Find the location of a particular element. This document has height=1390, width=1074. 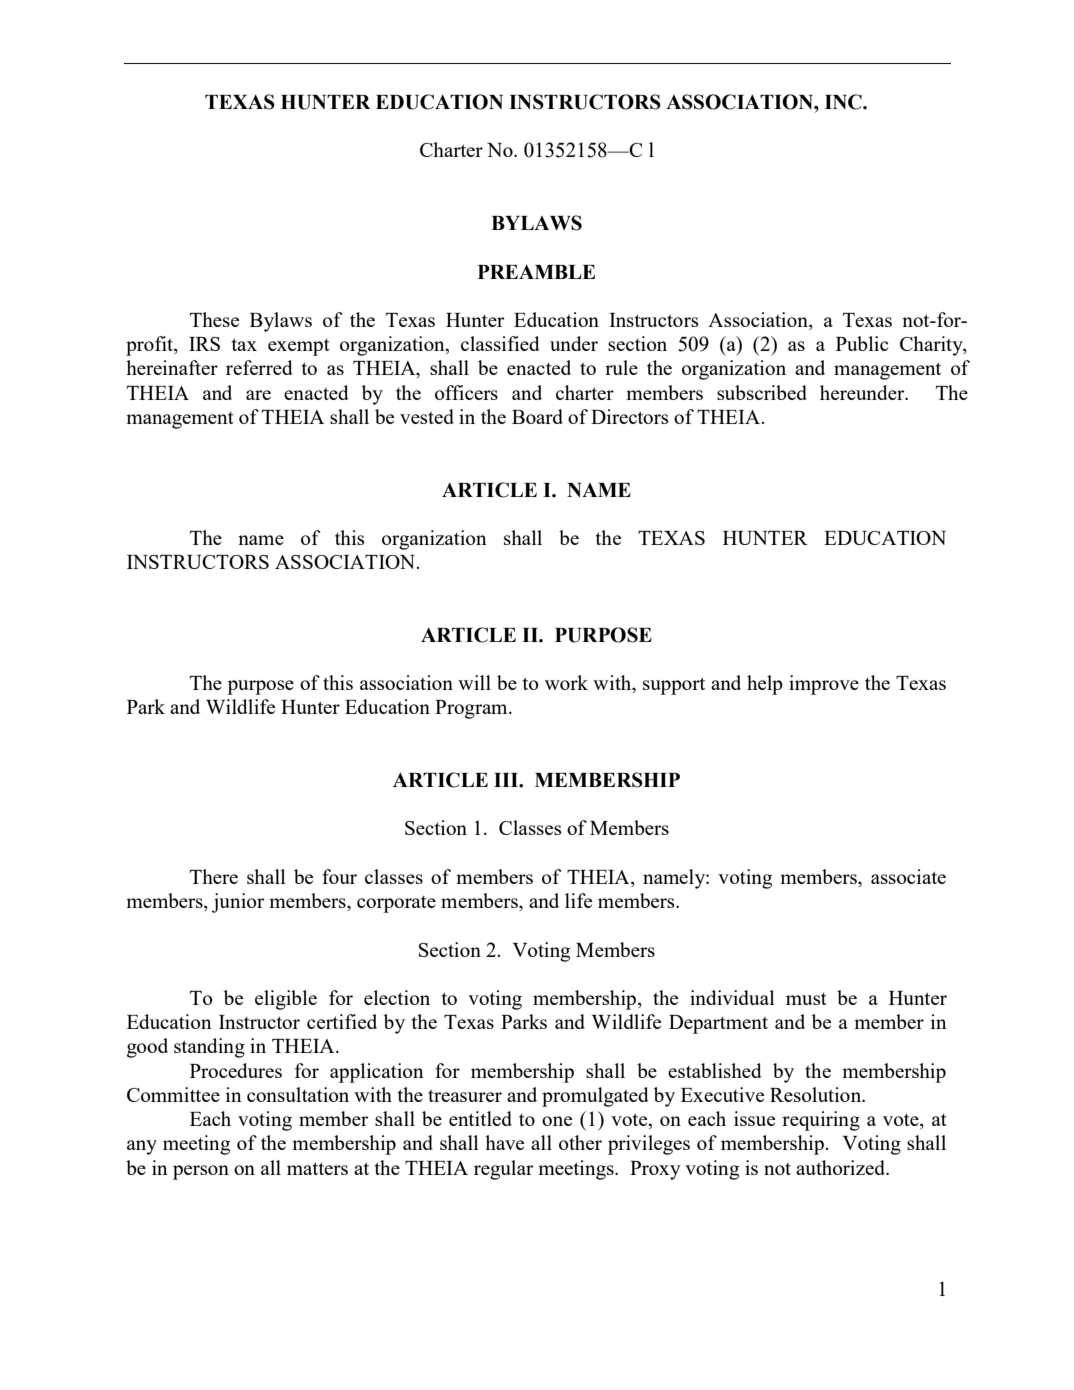

must is located at coordinates (806, 999).
